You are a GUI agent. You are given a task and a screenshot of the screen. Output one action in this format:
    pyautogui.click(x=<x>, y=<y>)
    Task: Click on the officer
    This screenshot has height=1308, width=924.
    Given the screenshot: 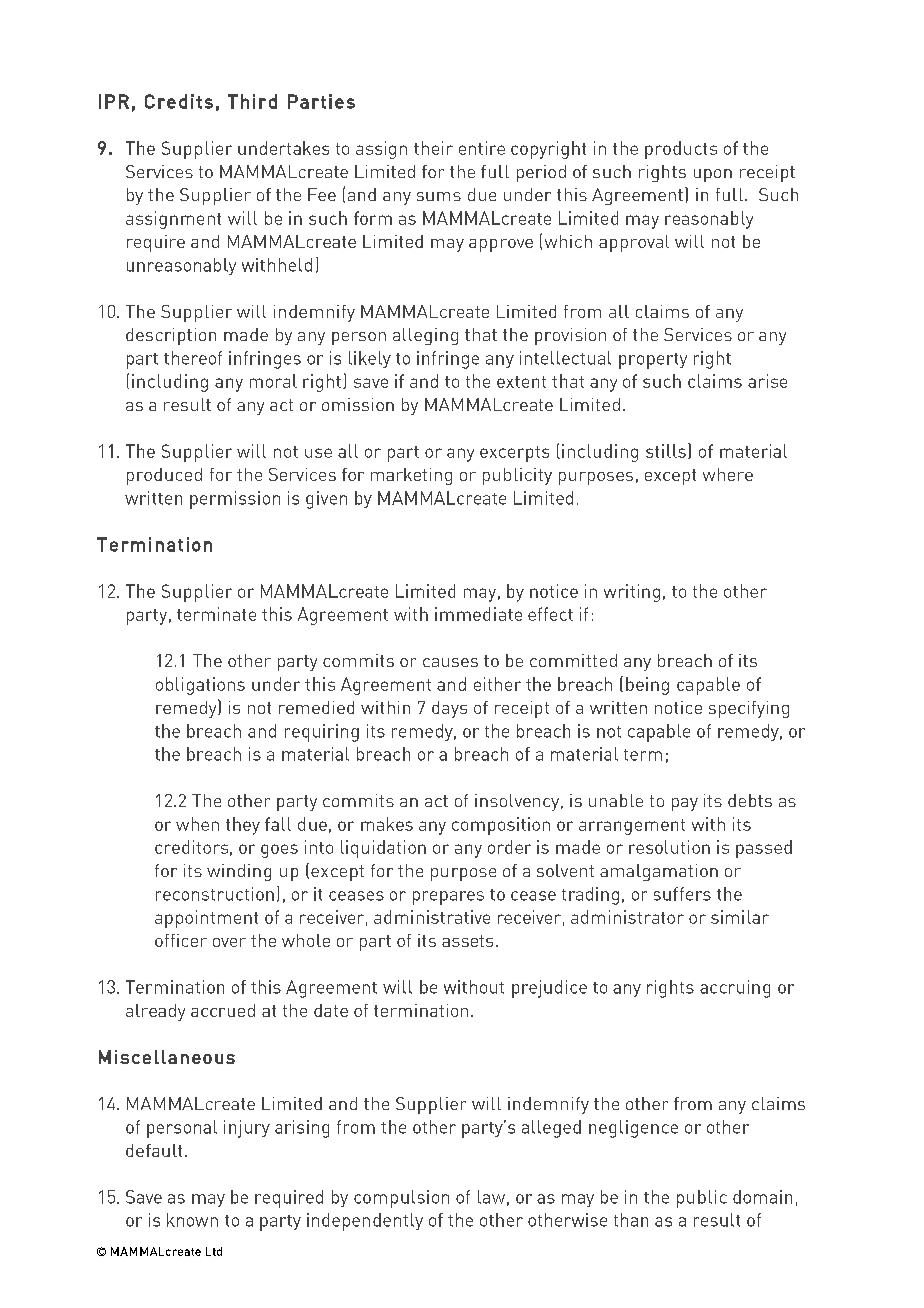 What is the action you would take?
    pyautogui.click(x=181, y=940)
